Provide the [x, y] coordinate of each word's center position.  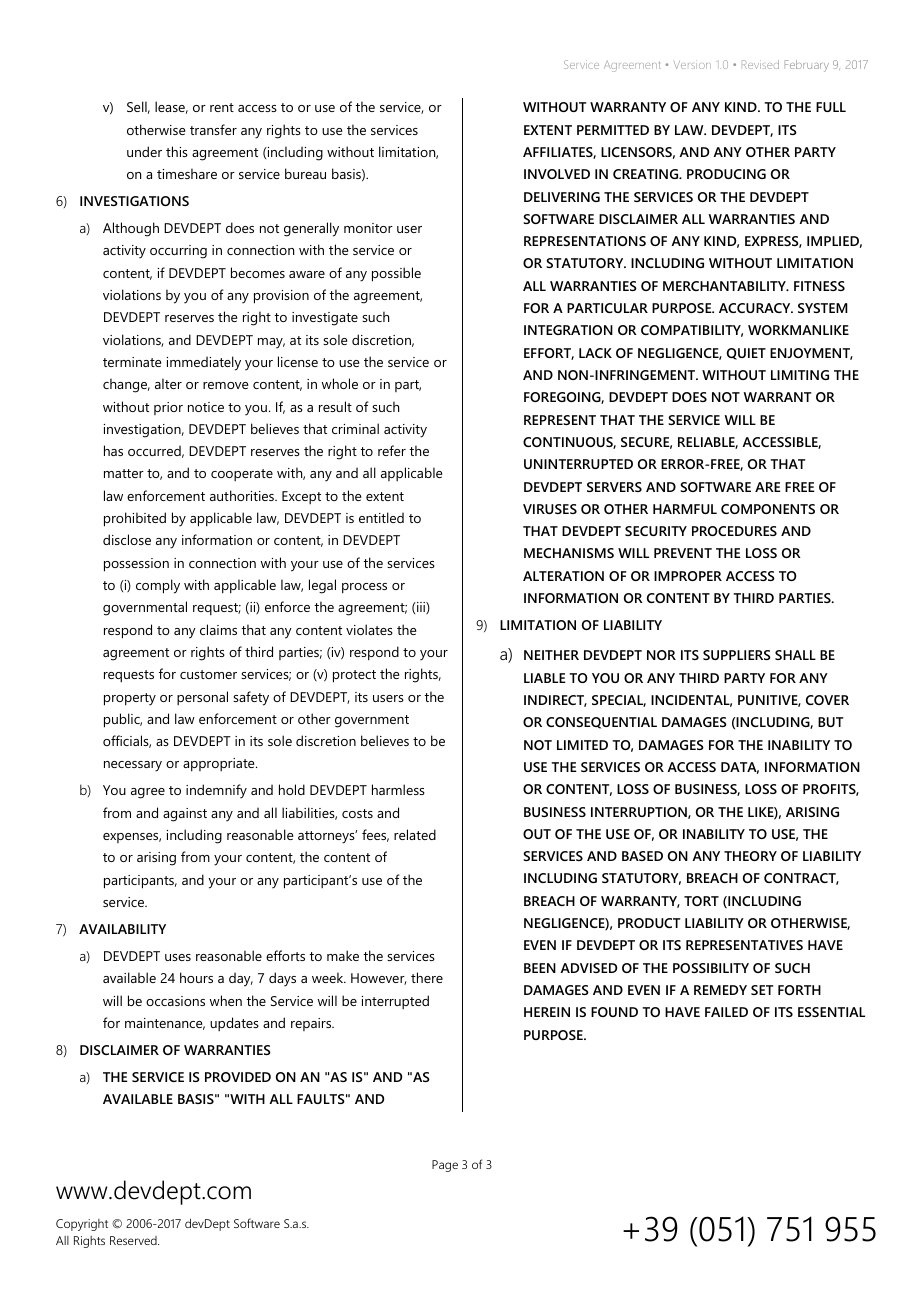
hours [196, 977]
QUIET [746, 354]
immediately [204, 363]
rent [222, 107]
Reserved [134, 1240]
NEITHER [551, 655]
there [427, 977]
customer [208, 674]
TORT [701, 901]
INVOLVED [557, 174]
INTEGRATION [568, 330]
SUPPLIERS [737, 655]
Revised [760, 64]
